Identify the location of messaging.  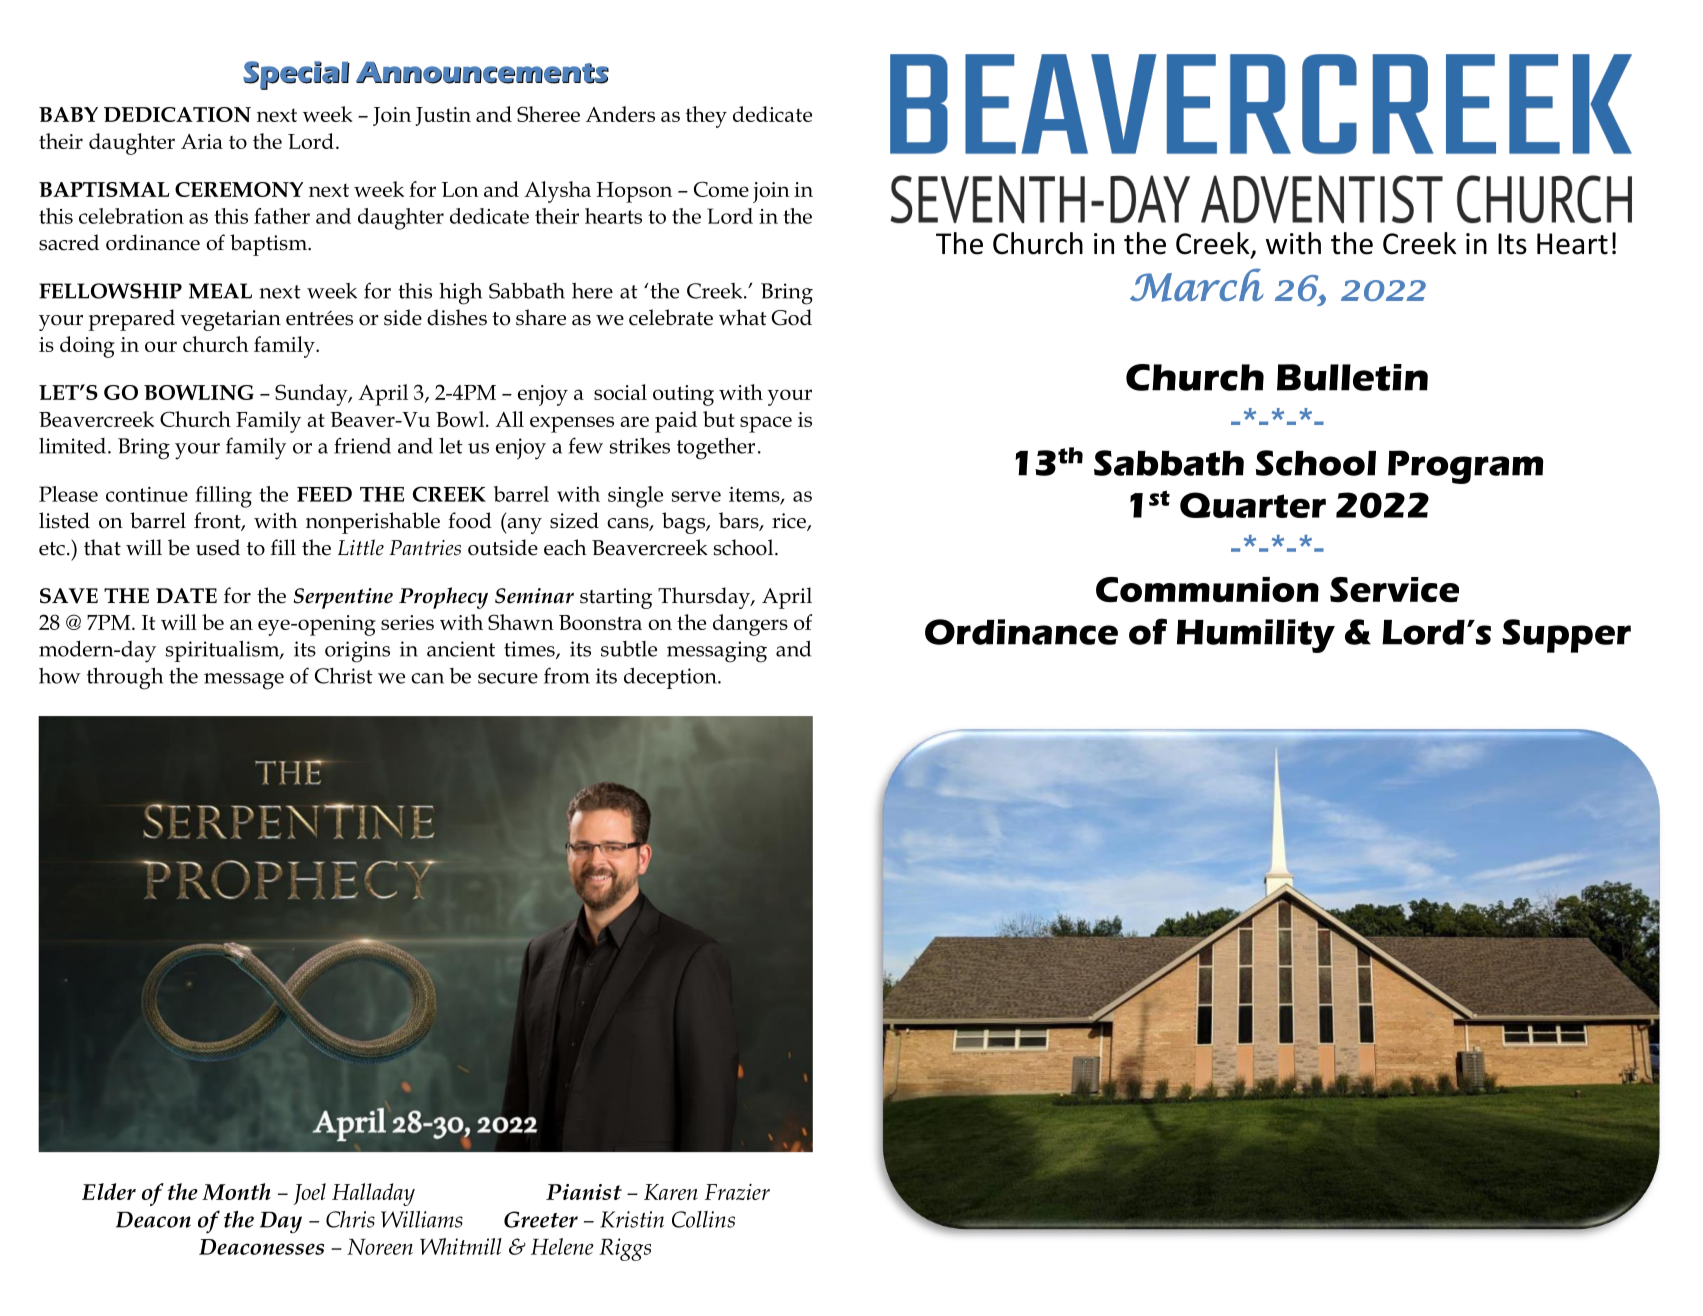
(717, 652).
